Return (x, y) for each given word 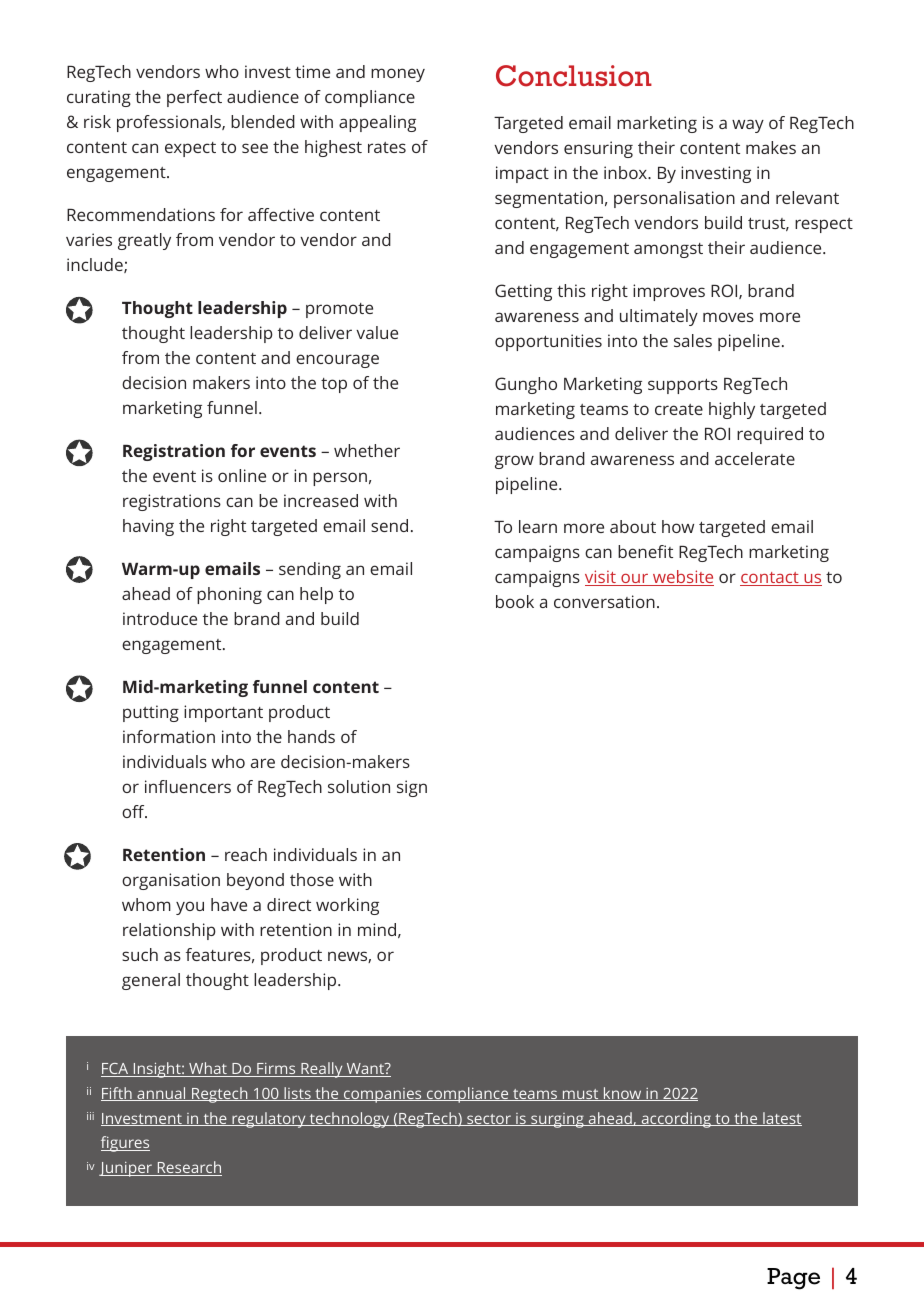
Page (793, 1279)
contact (770, 579)
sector (489, 1120)
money (398, 75)
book (515, 601)
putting (151, 713)
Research (188, 1168)
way (748, 126)
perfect (194, 98)
